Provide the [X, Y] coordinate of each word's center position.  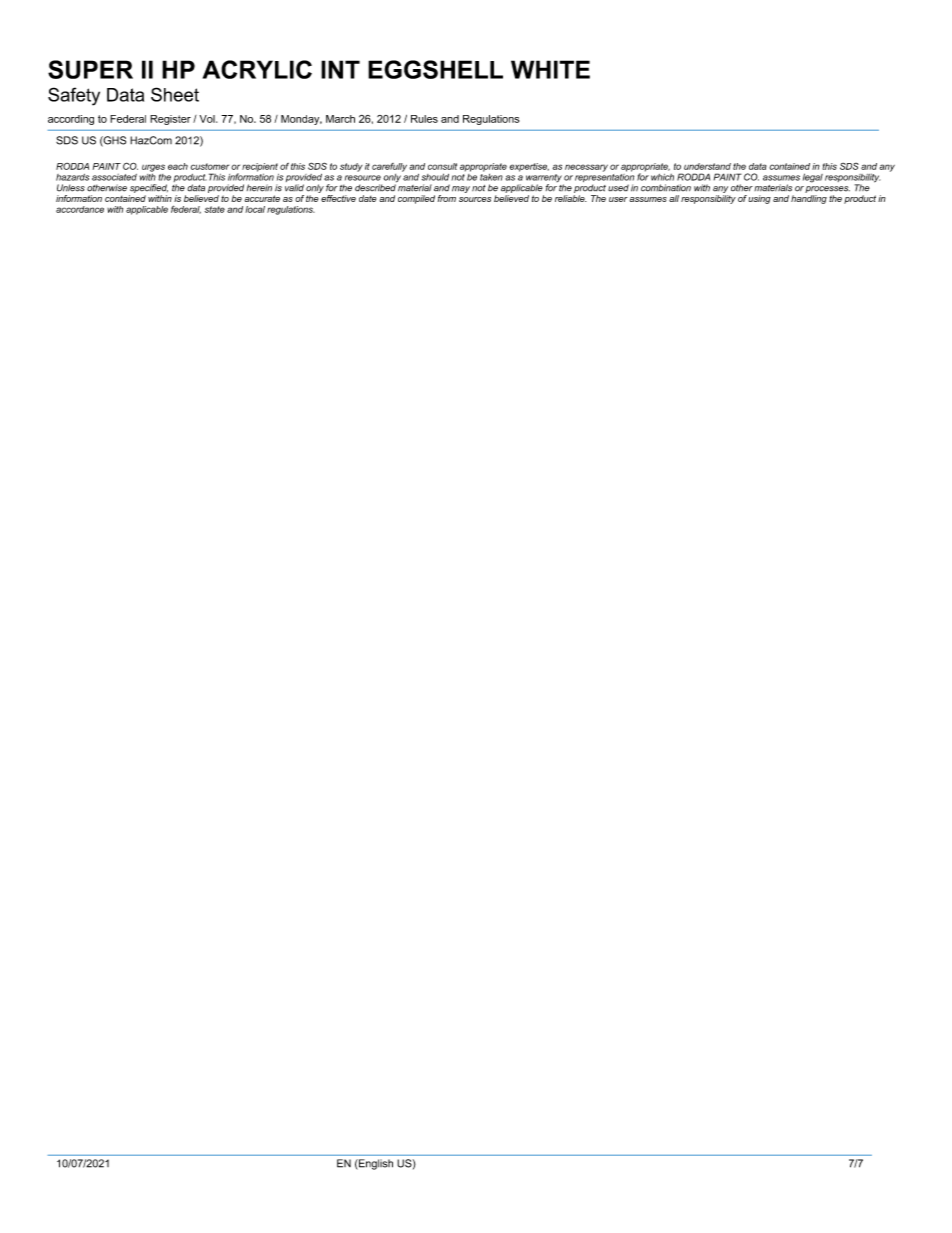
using [759, 199]
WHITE [550, 69]
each [178, 166]
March [340, 119]
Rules [424, 119]
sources [475, 199]
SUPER [90, 69]
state [215, 209]
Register [170, 120]
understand [707, 166]
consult [442, 166]
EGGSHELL [435, 69]
